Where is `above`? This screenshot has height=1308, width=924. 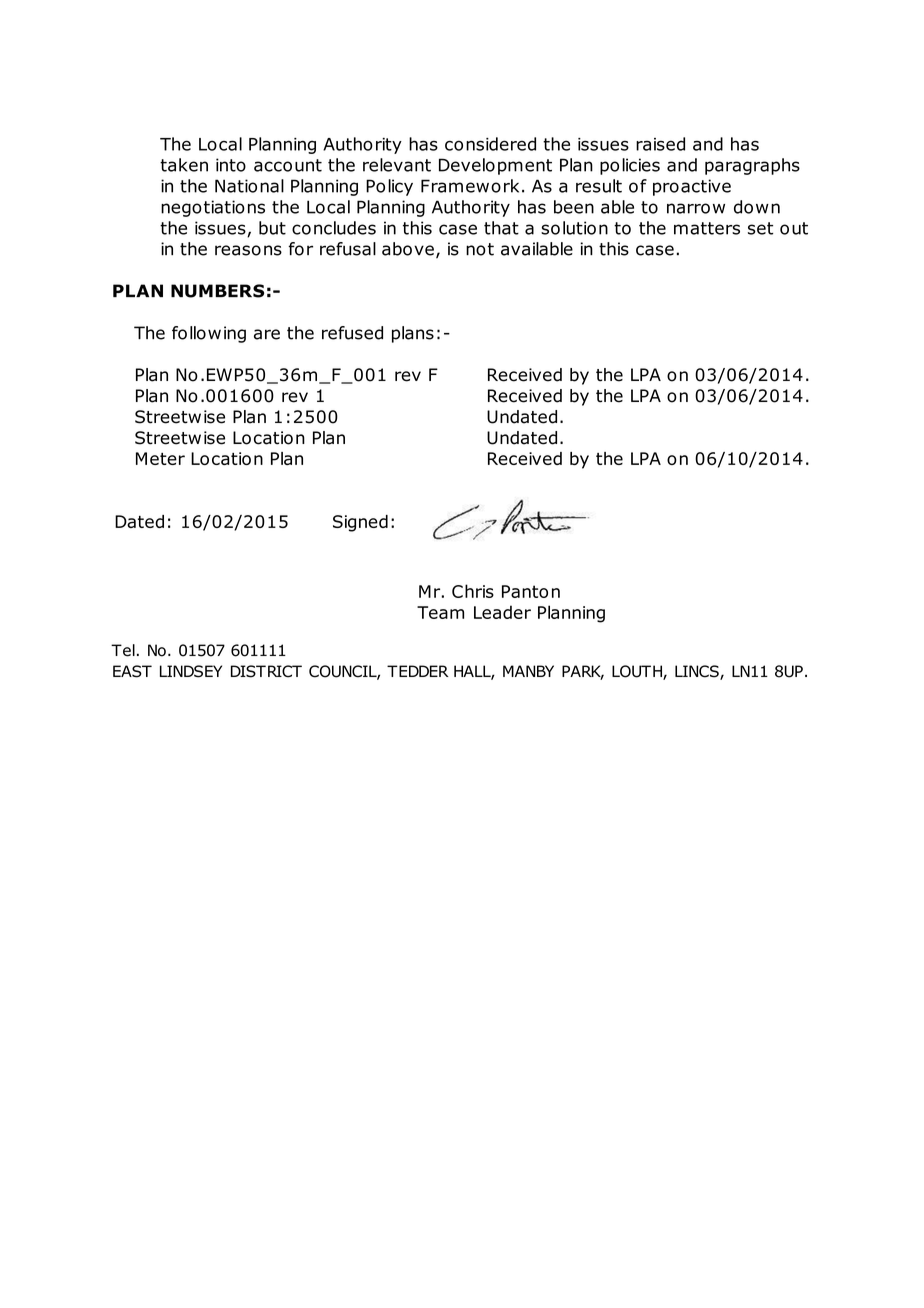 above is located at coordinates (408, 249).
